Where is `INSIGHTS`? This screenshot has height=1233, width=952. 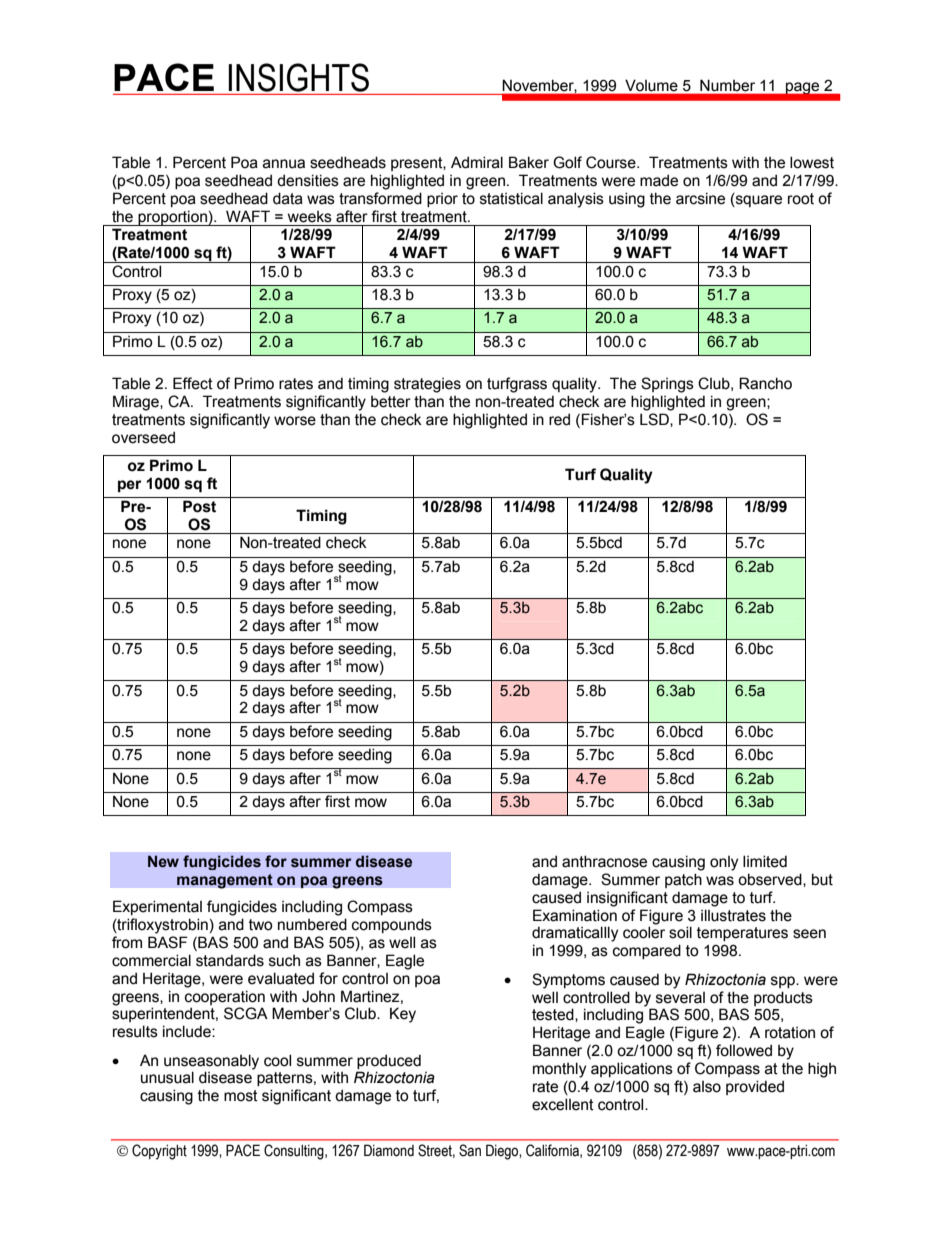
INSIGHTS is located at coordinates (298, 77).
